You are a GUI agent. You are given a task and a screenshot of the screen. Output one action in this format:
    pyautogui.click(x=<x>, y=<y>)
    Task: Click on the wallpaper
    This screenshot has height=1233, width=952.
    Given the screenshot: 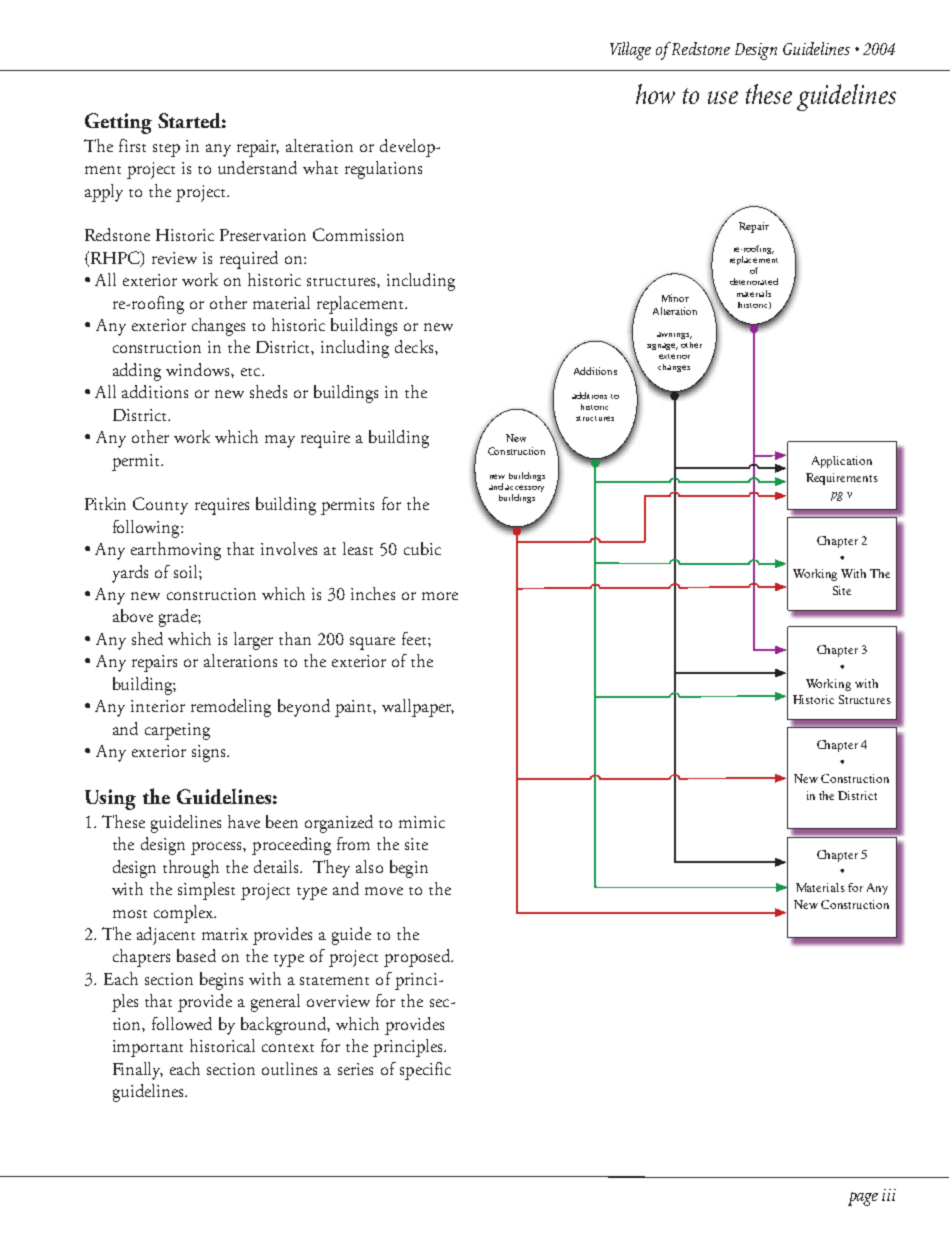 What is the action you would take?
    pyautogui.click(x=418, y=708)
